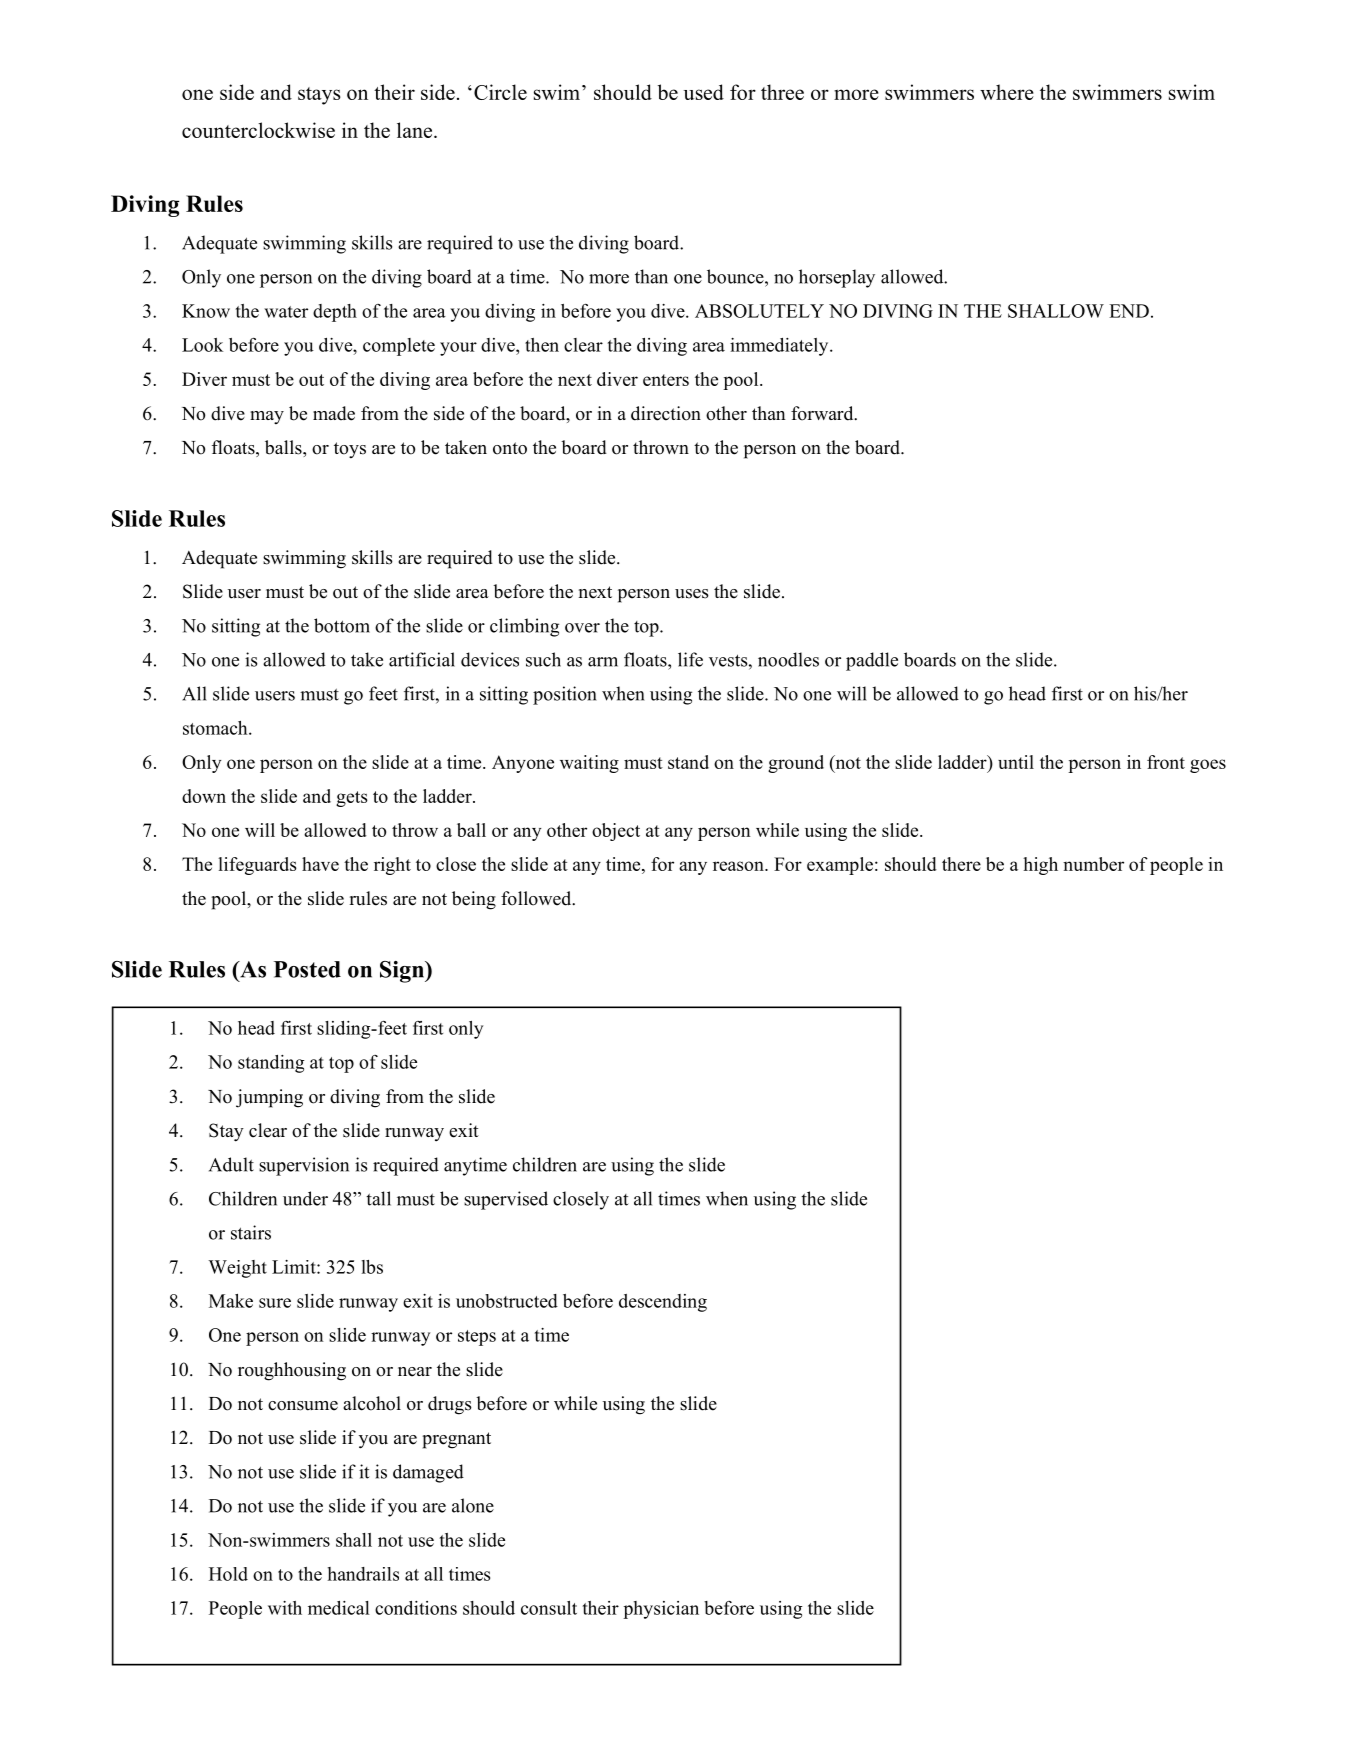 Image resolution: width=1345 pixels, height=1741 pixels. Describe the element at coordinates (339, 1608) in the screenshot. I see `medical` at that location.
